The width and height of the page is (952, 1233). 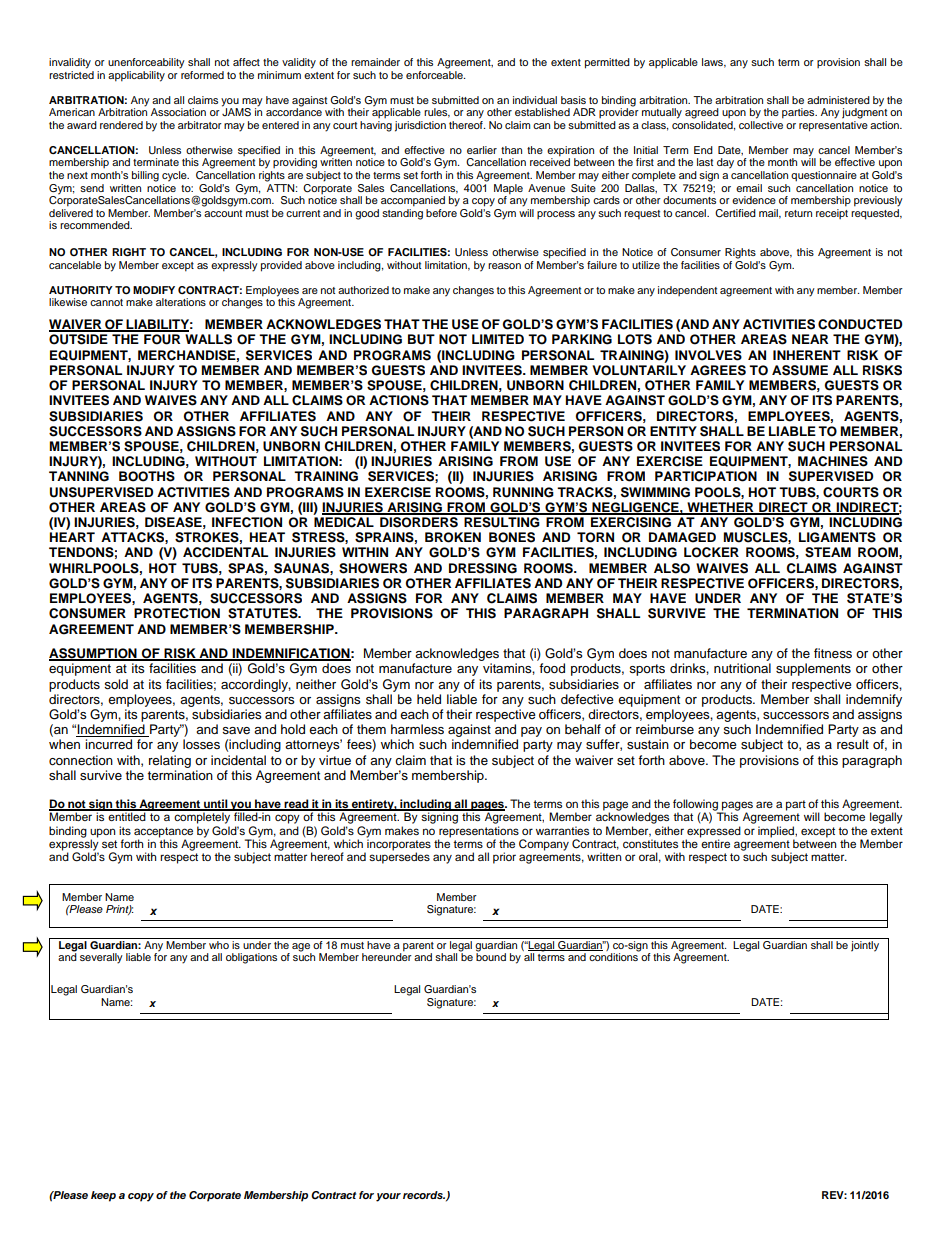 I want to click on RUNNING, so click(x=523, y=492).
